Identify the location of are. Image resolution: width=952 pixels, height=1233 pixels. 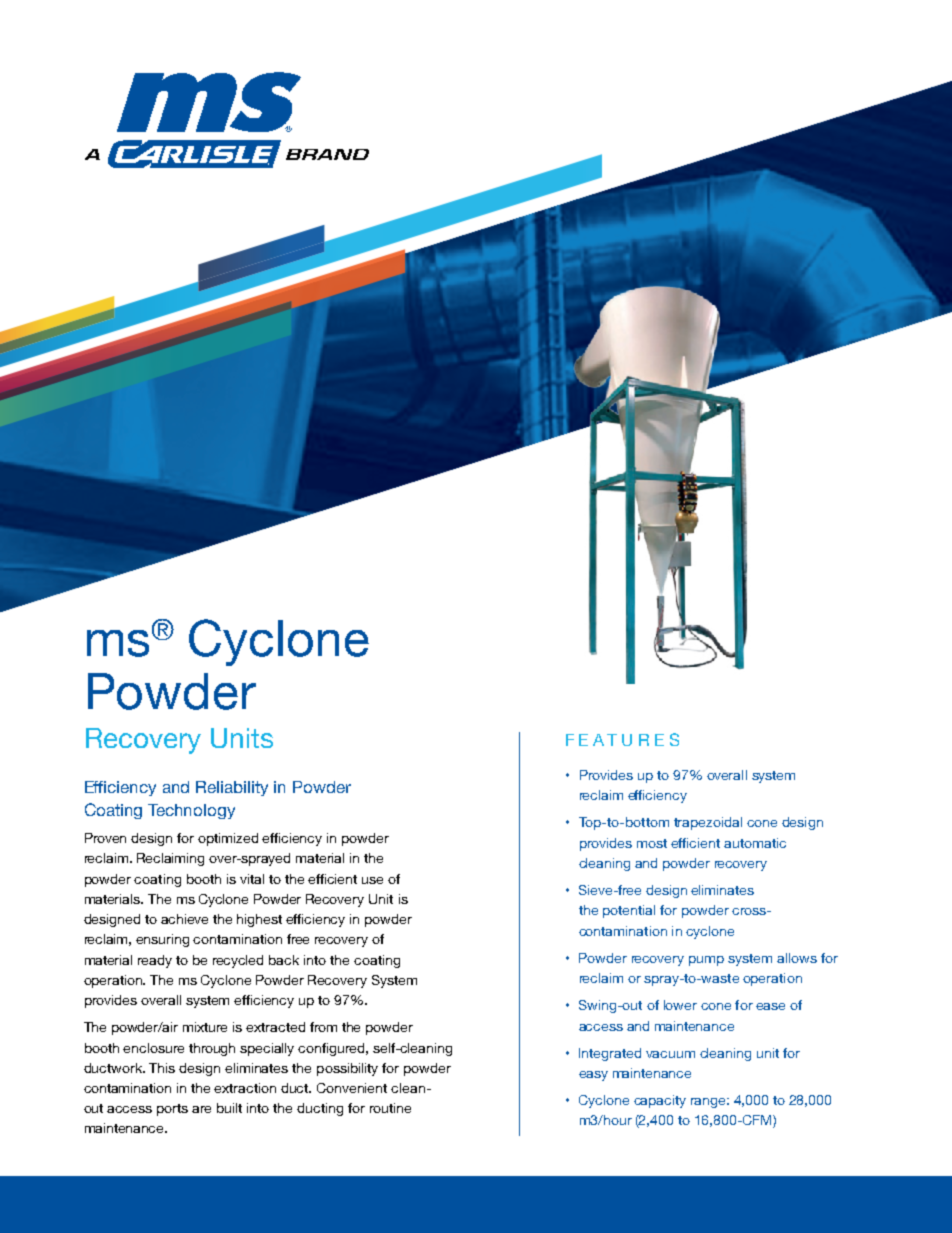
(201, 1109).
